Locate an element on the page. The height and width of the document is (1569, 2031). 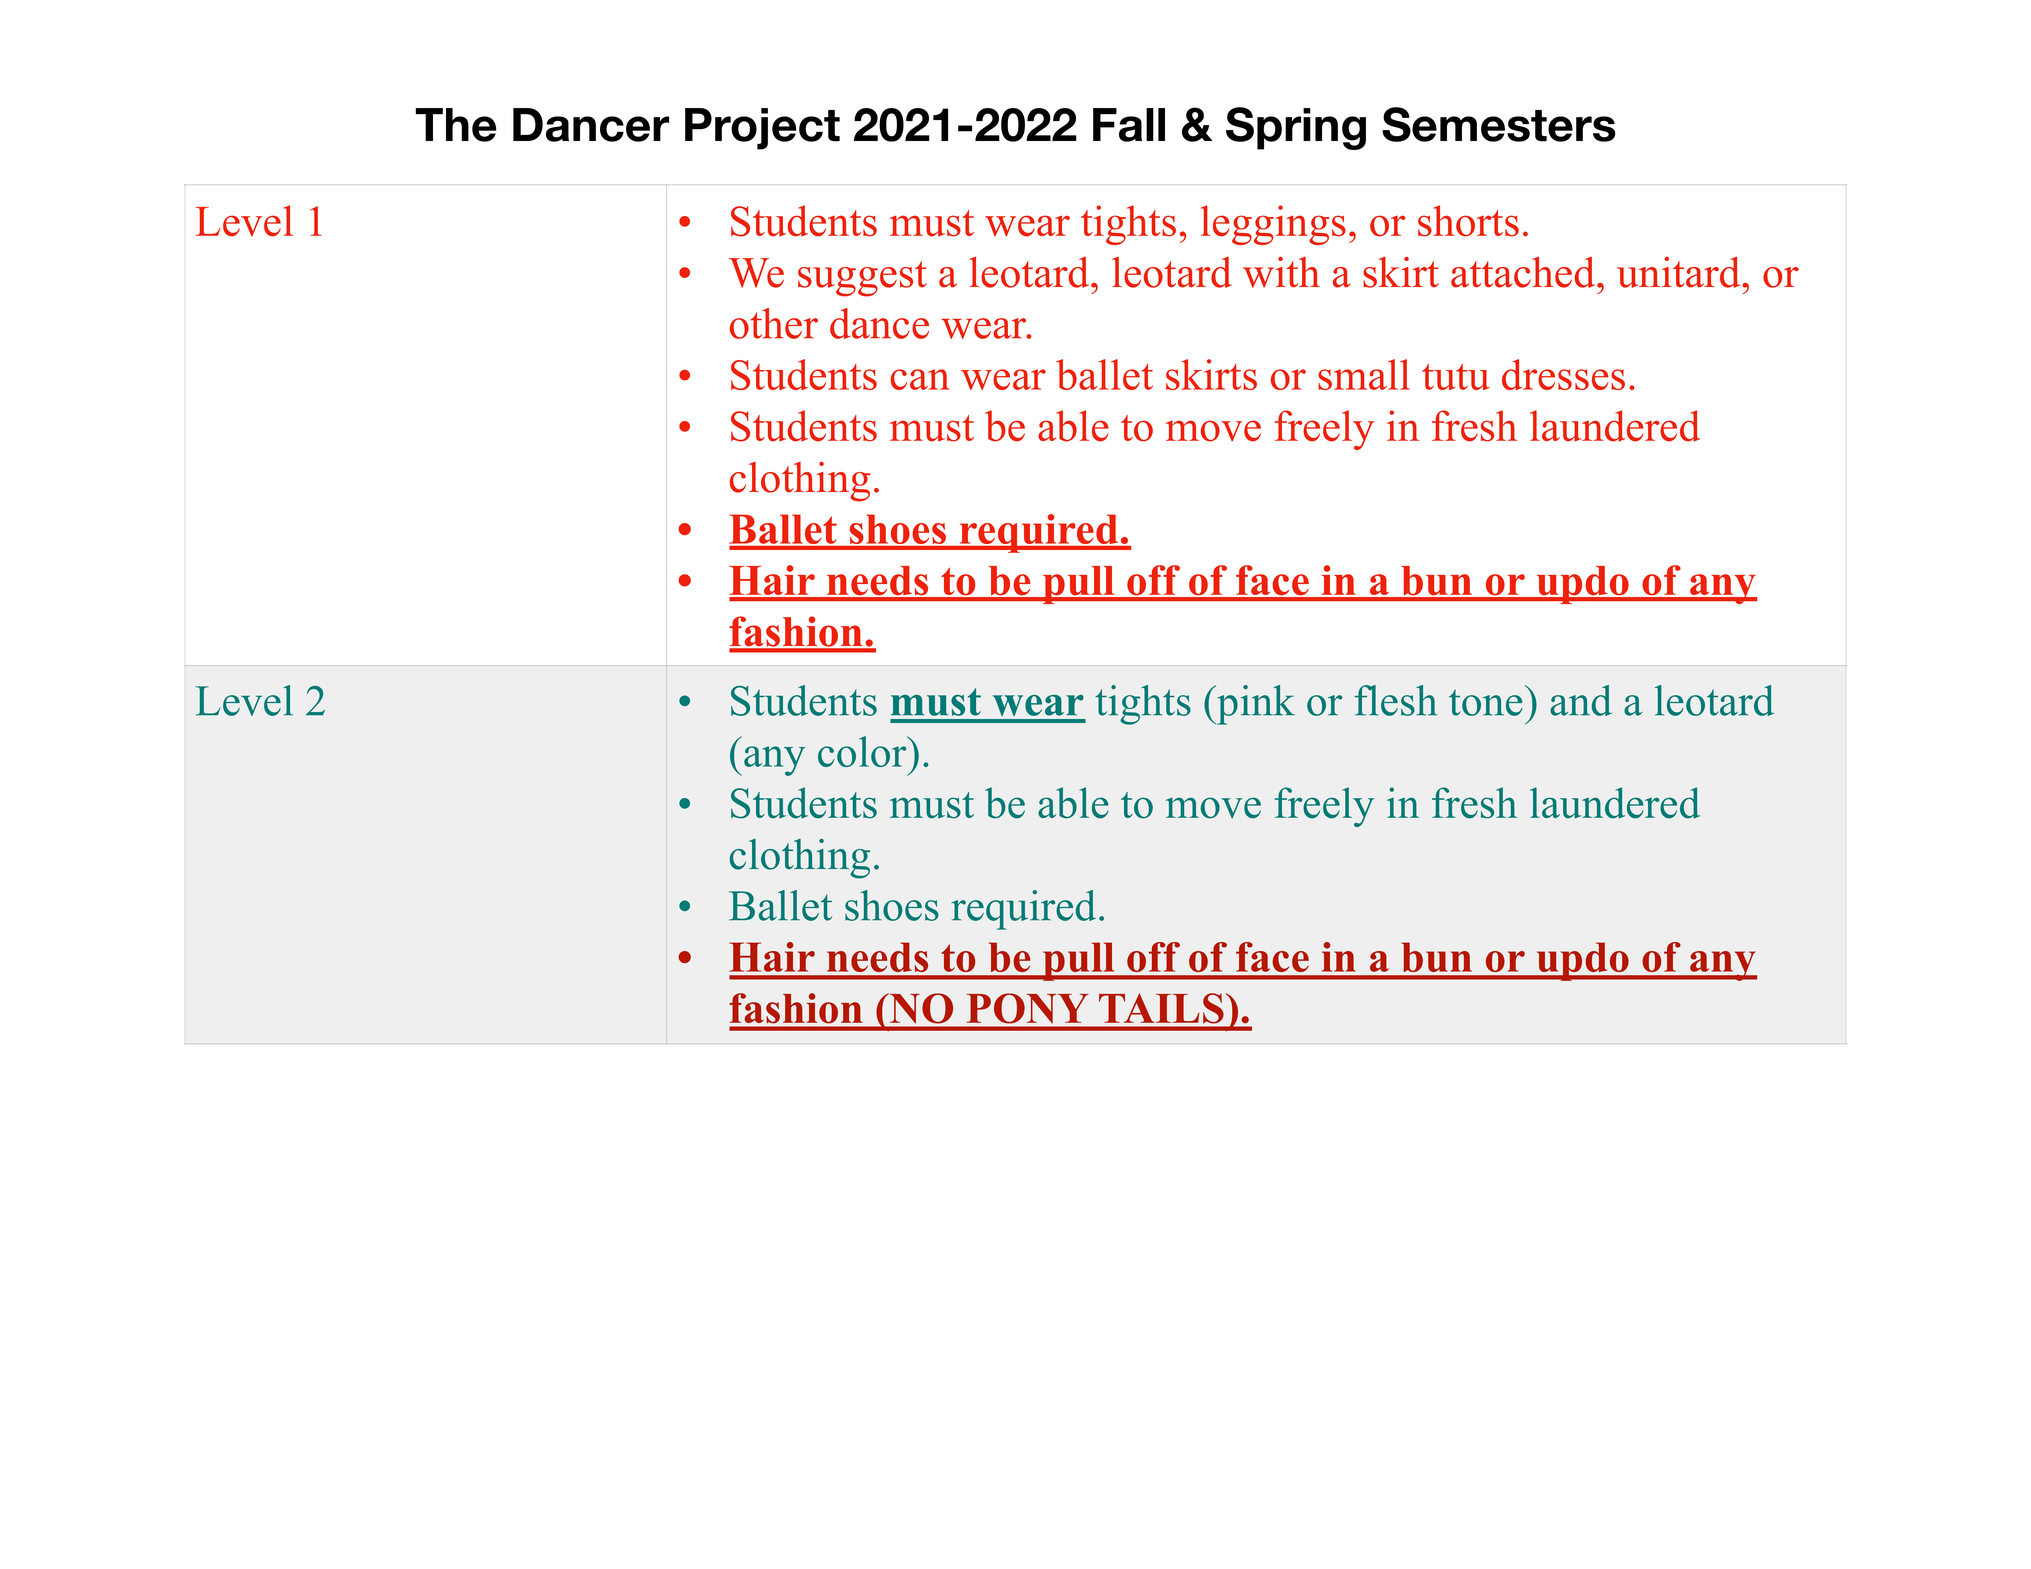
Fall is located at coordinates (1129, 125).
